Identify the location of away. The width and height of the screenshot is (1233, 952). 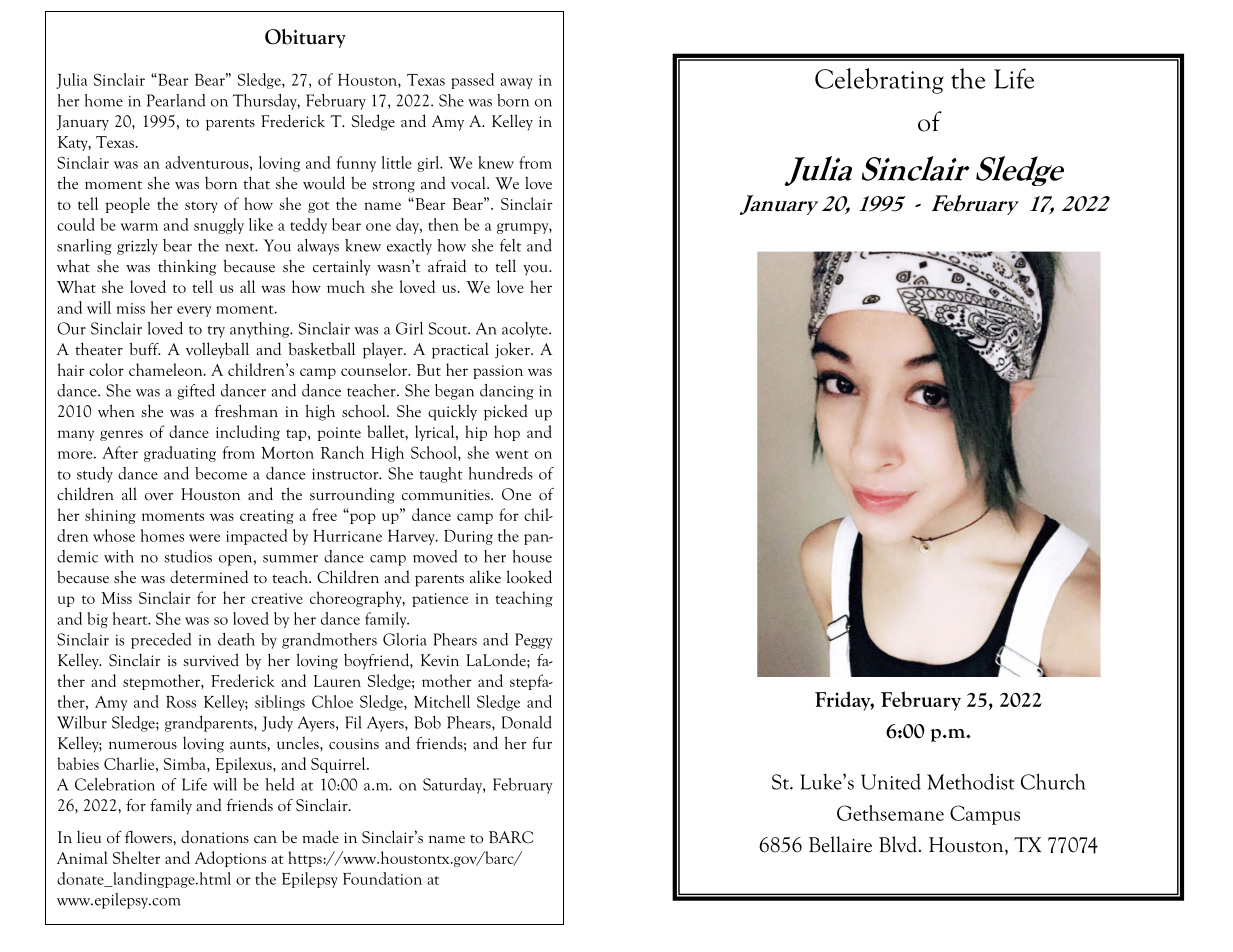
(516, 83).
